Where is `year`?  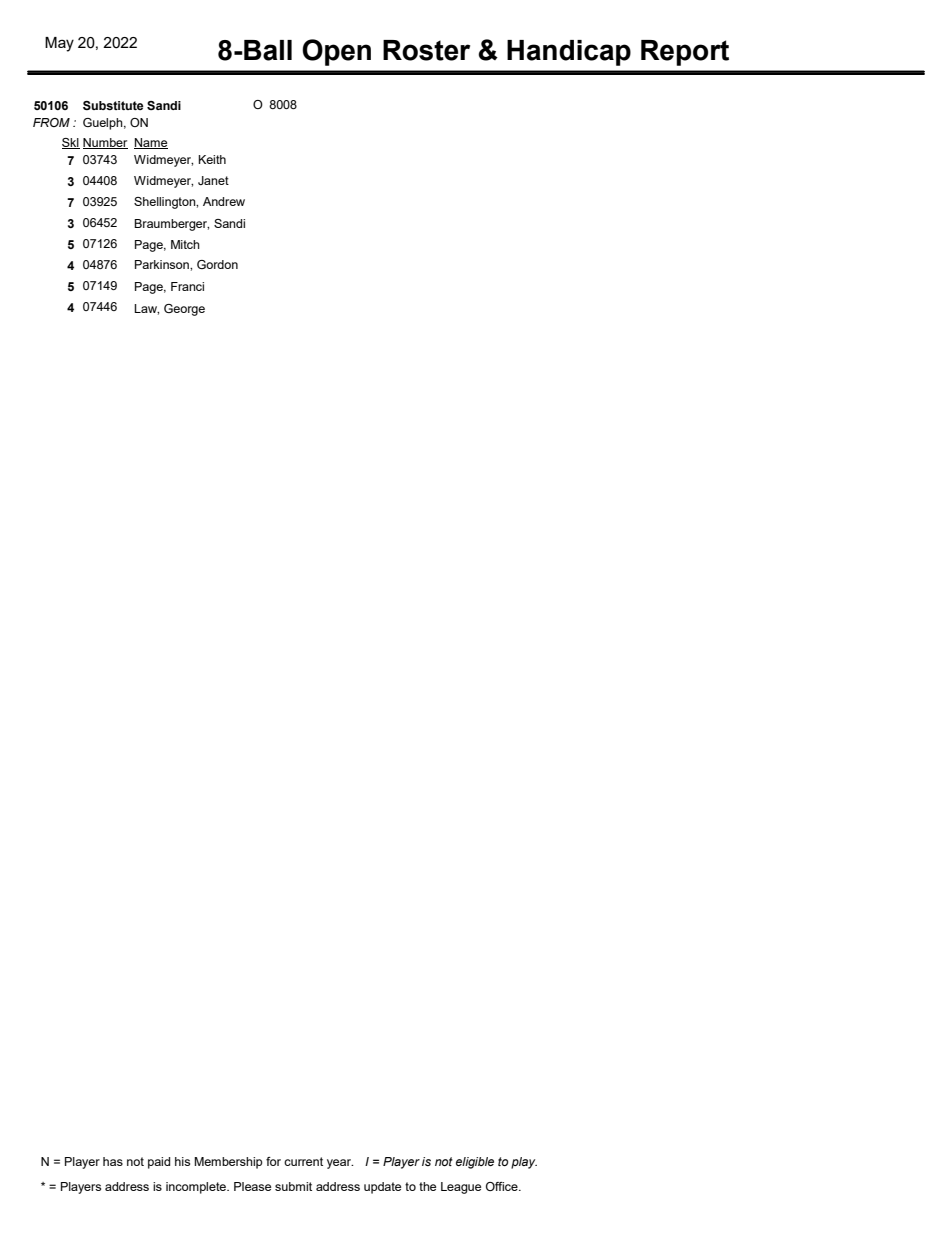
year is located at coordinates (340, 1164).
